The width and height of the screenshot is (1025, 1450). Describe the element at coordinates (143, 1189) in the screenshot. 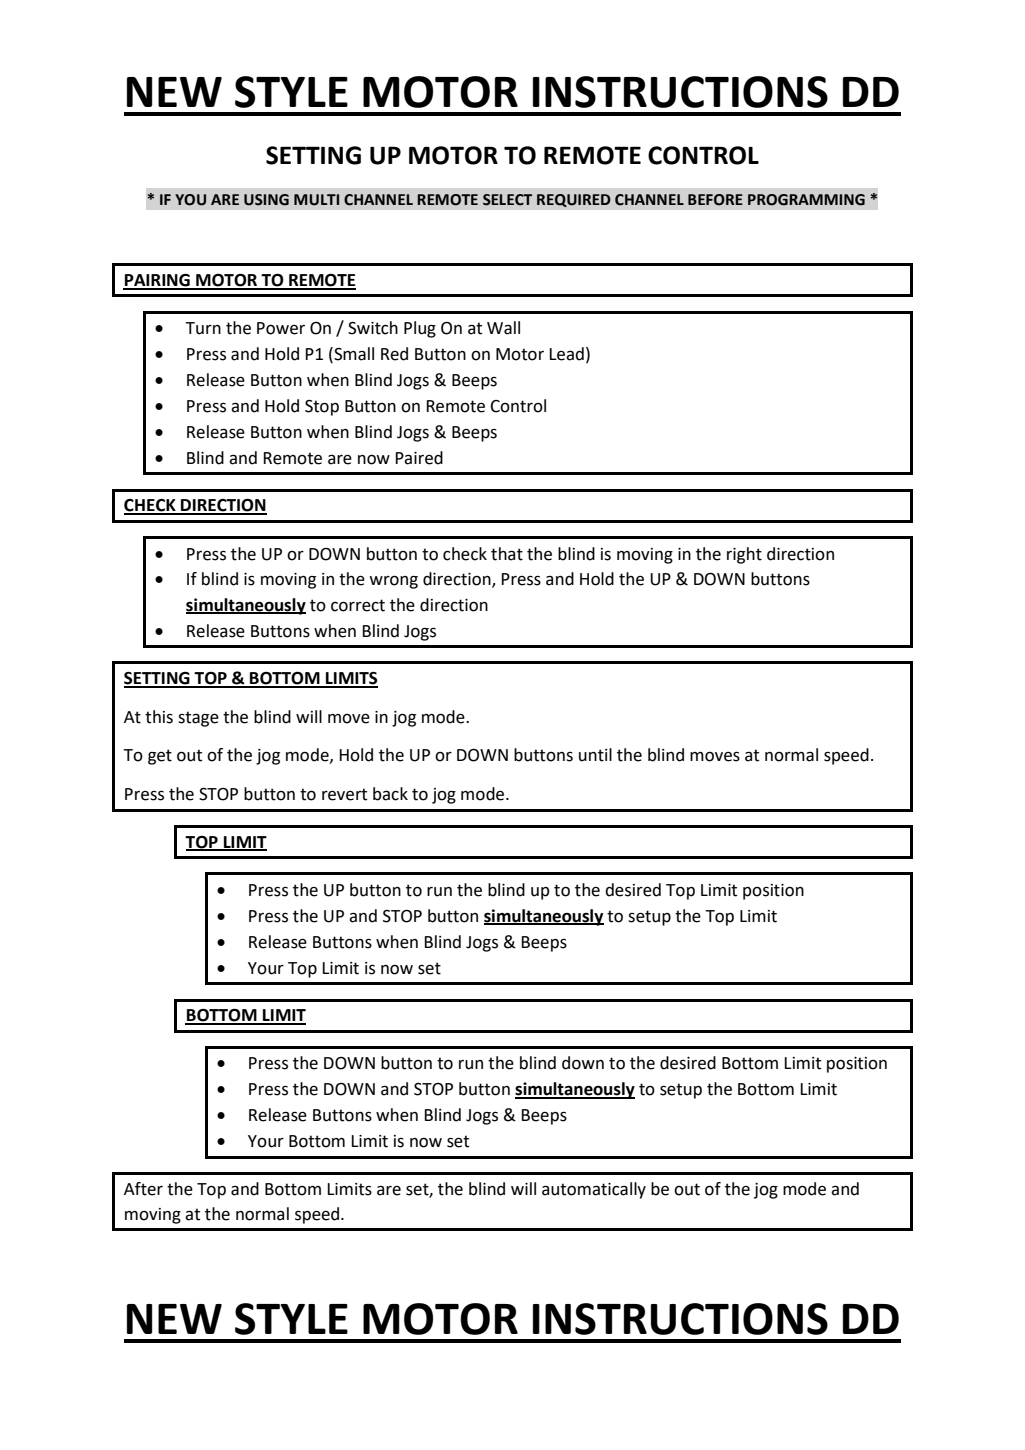

I see `After` at that location.
